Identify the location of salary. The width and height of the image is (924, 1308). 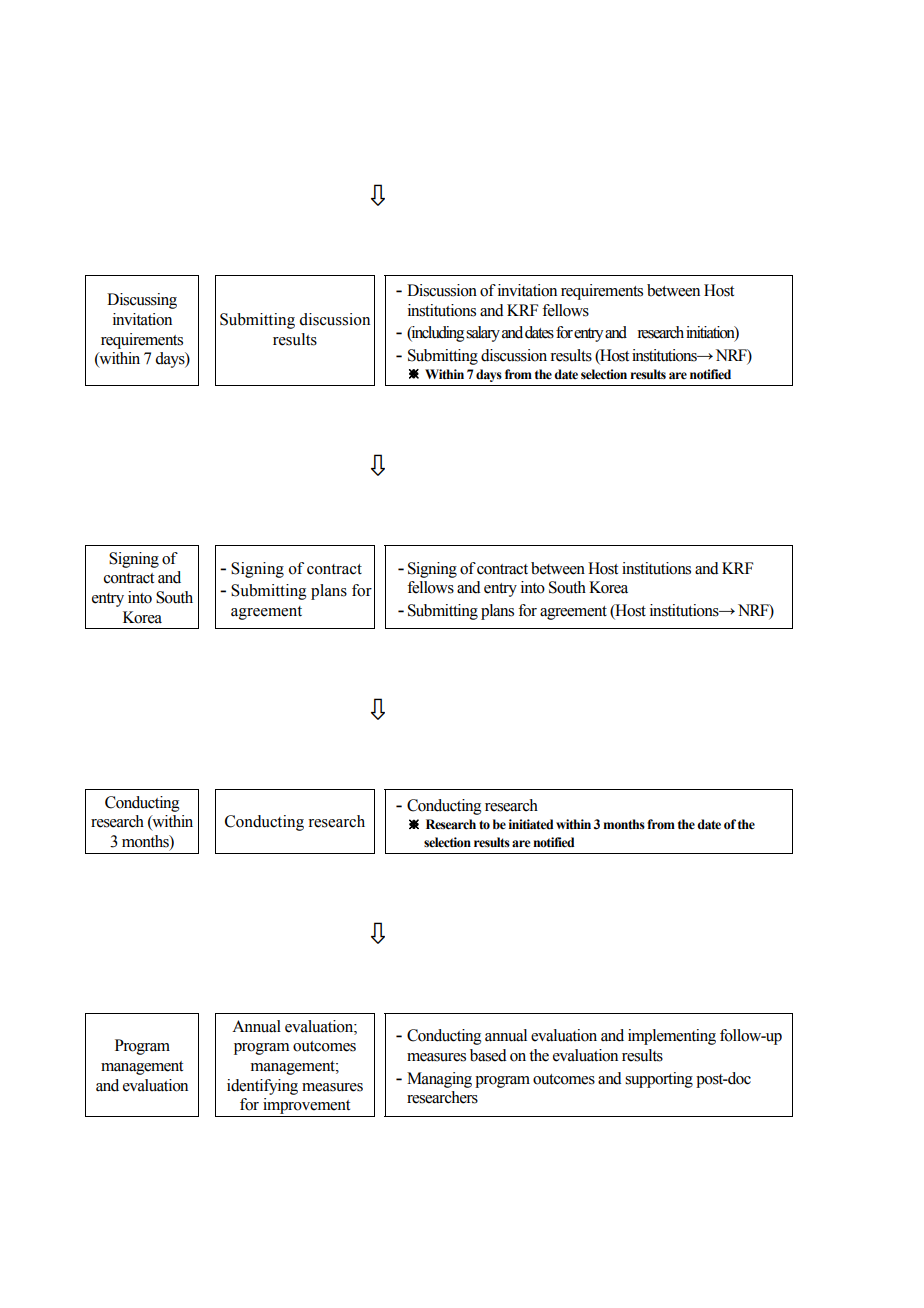
(483, 334).
